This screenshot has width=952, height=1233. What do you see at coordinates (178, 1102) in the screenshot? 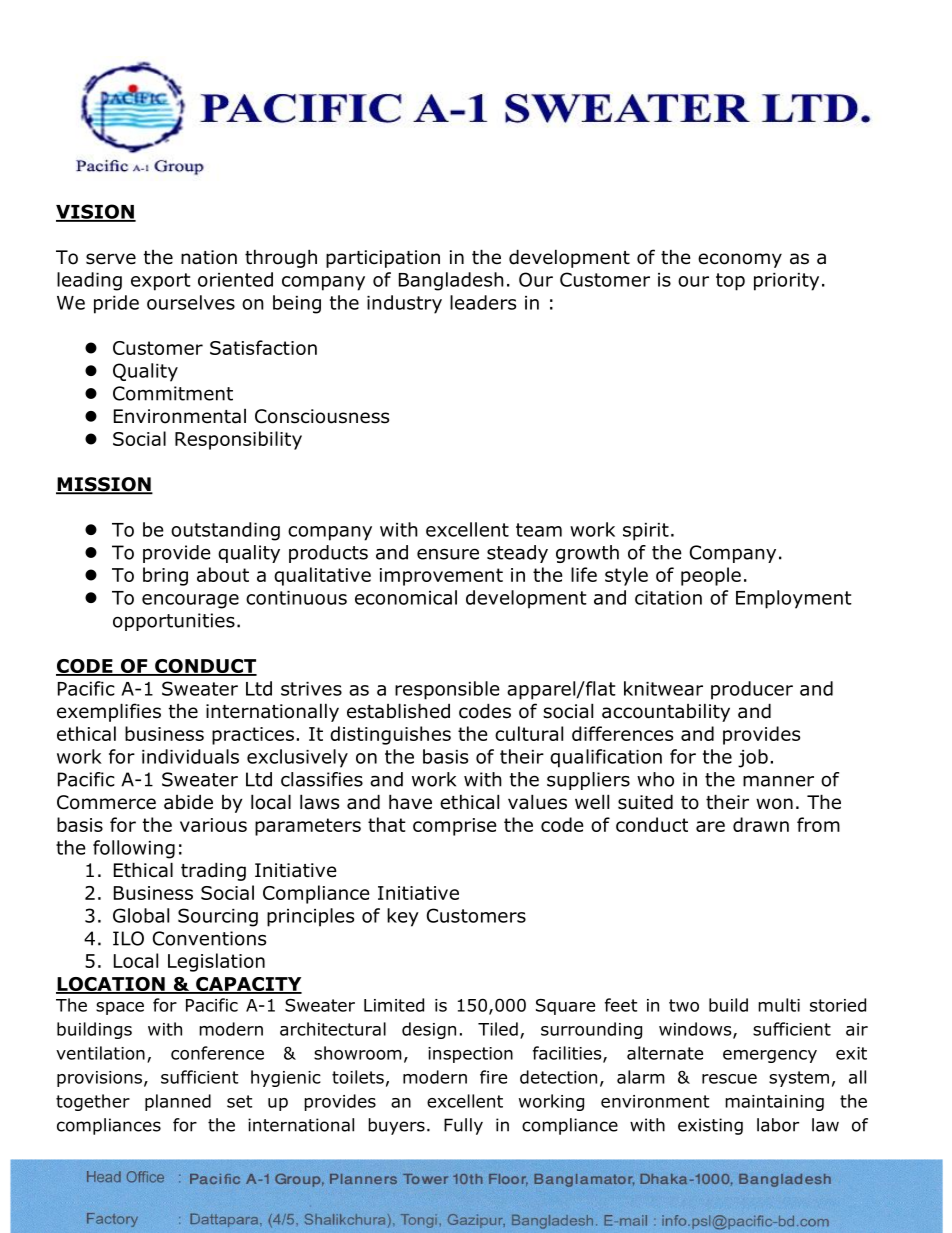
I see `planned` at bounding box center [178, 1102].
